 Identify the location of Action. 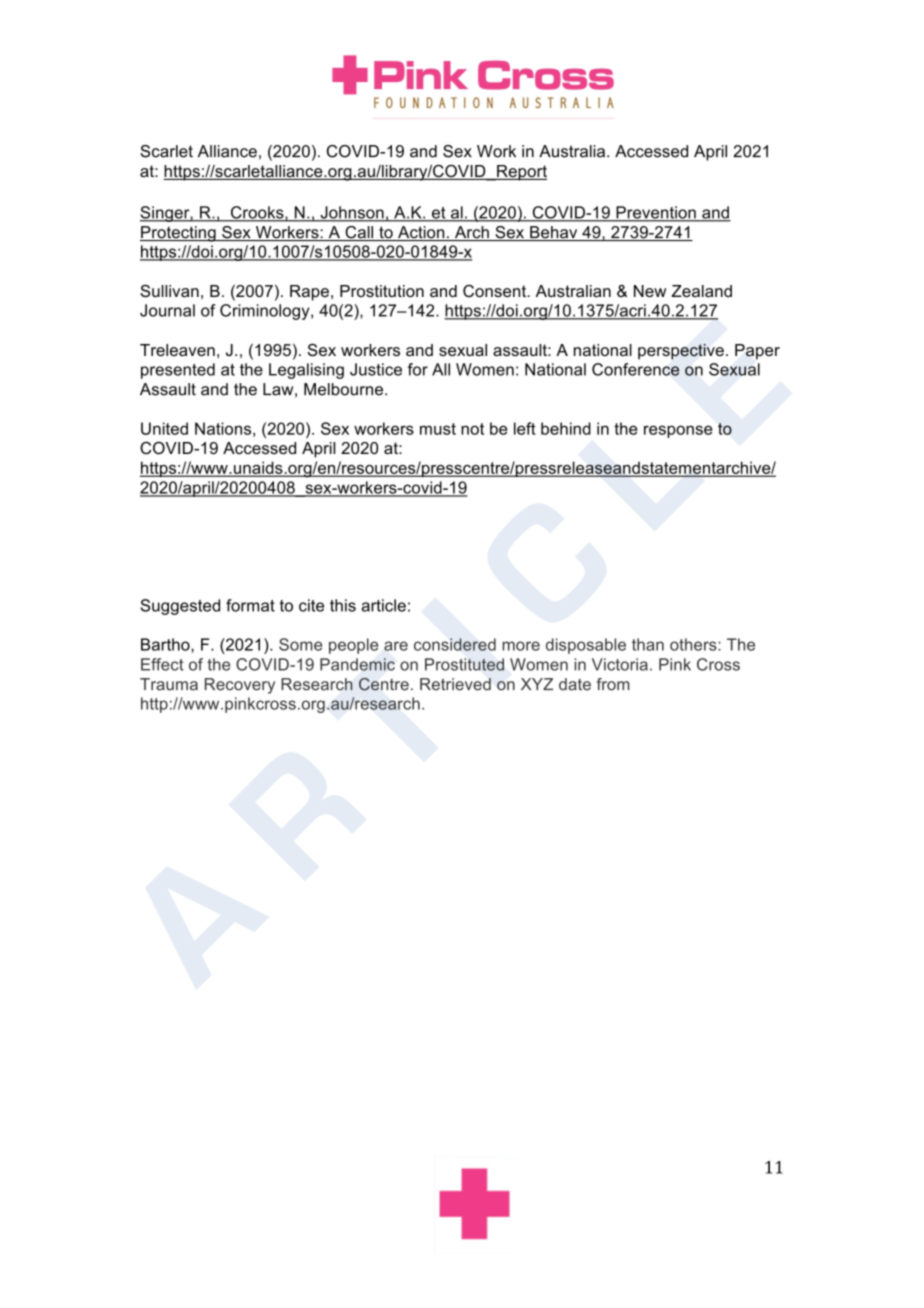
(421, 233).
